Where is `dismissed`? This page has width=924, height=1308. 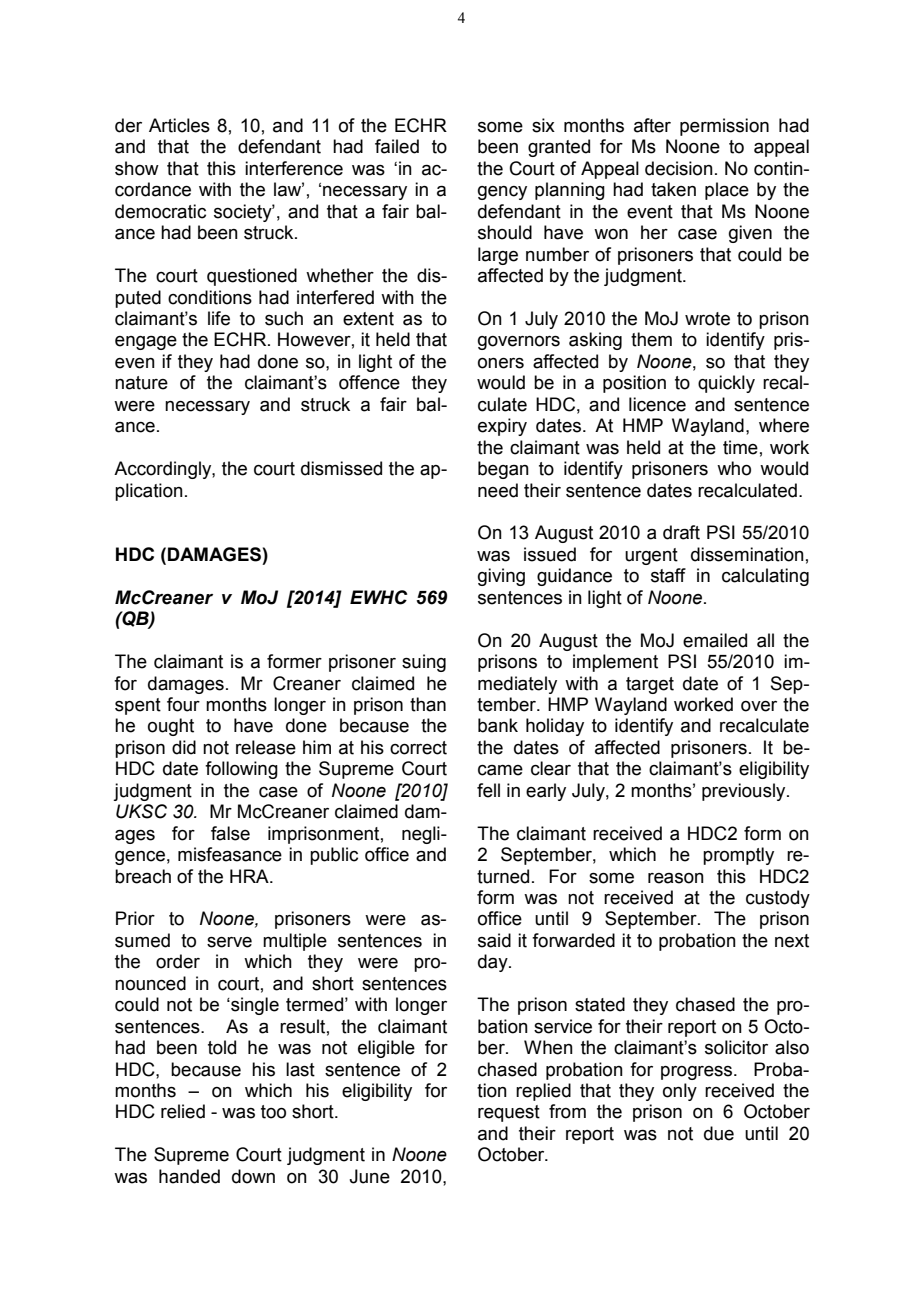
dismissed is located at coordinates (341, 468).
